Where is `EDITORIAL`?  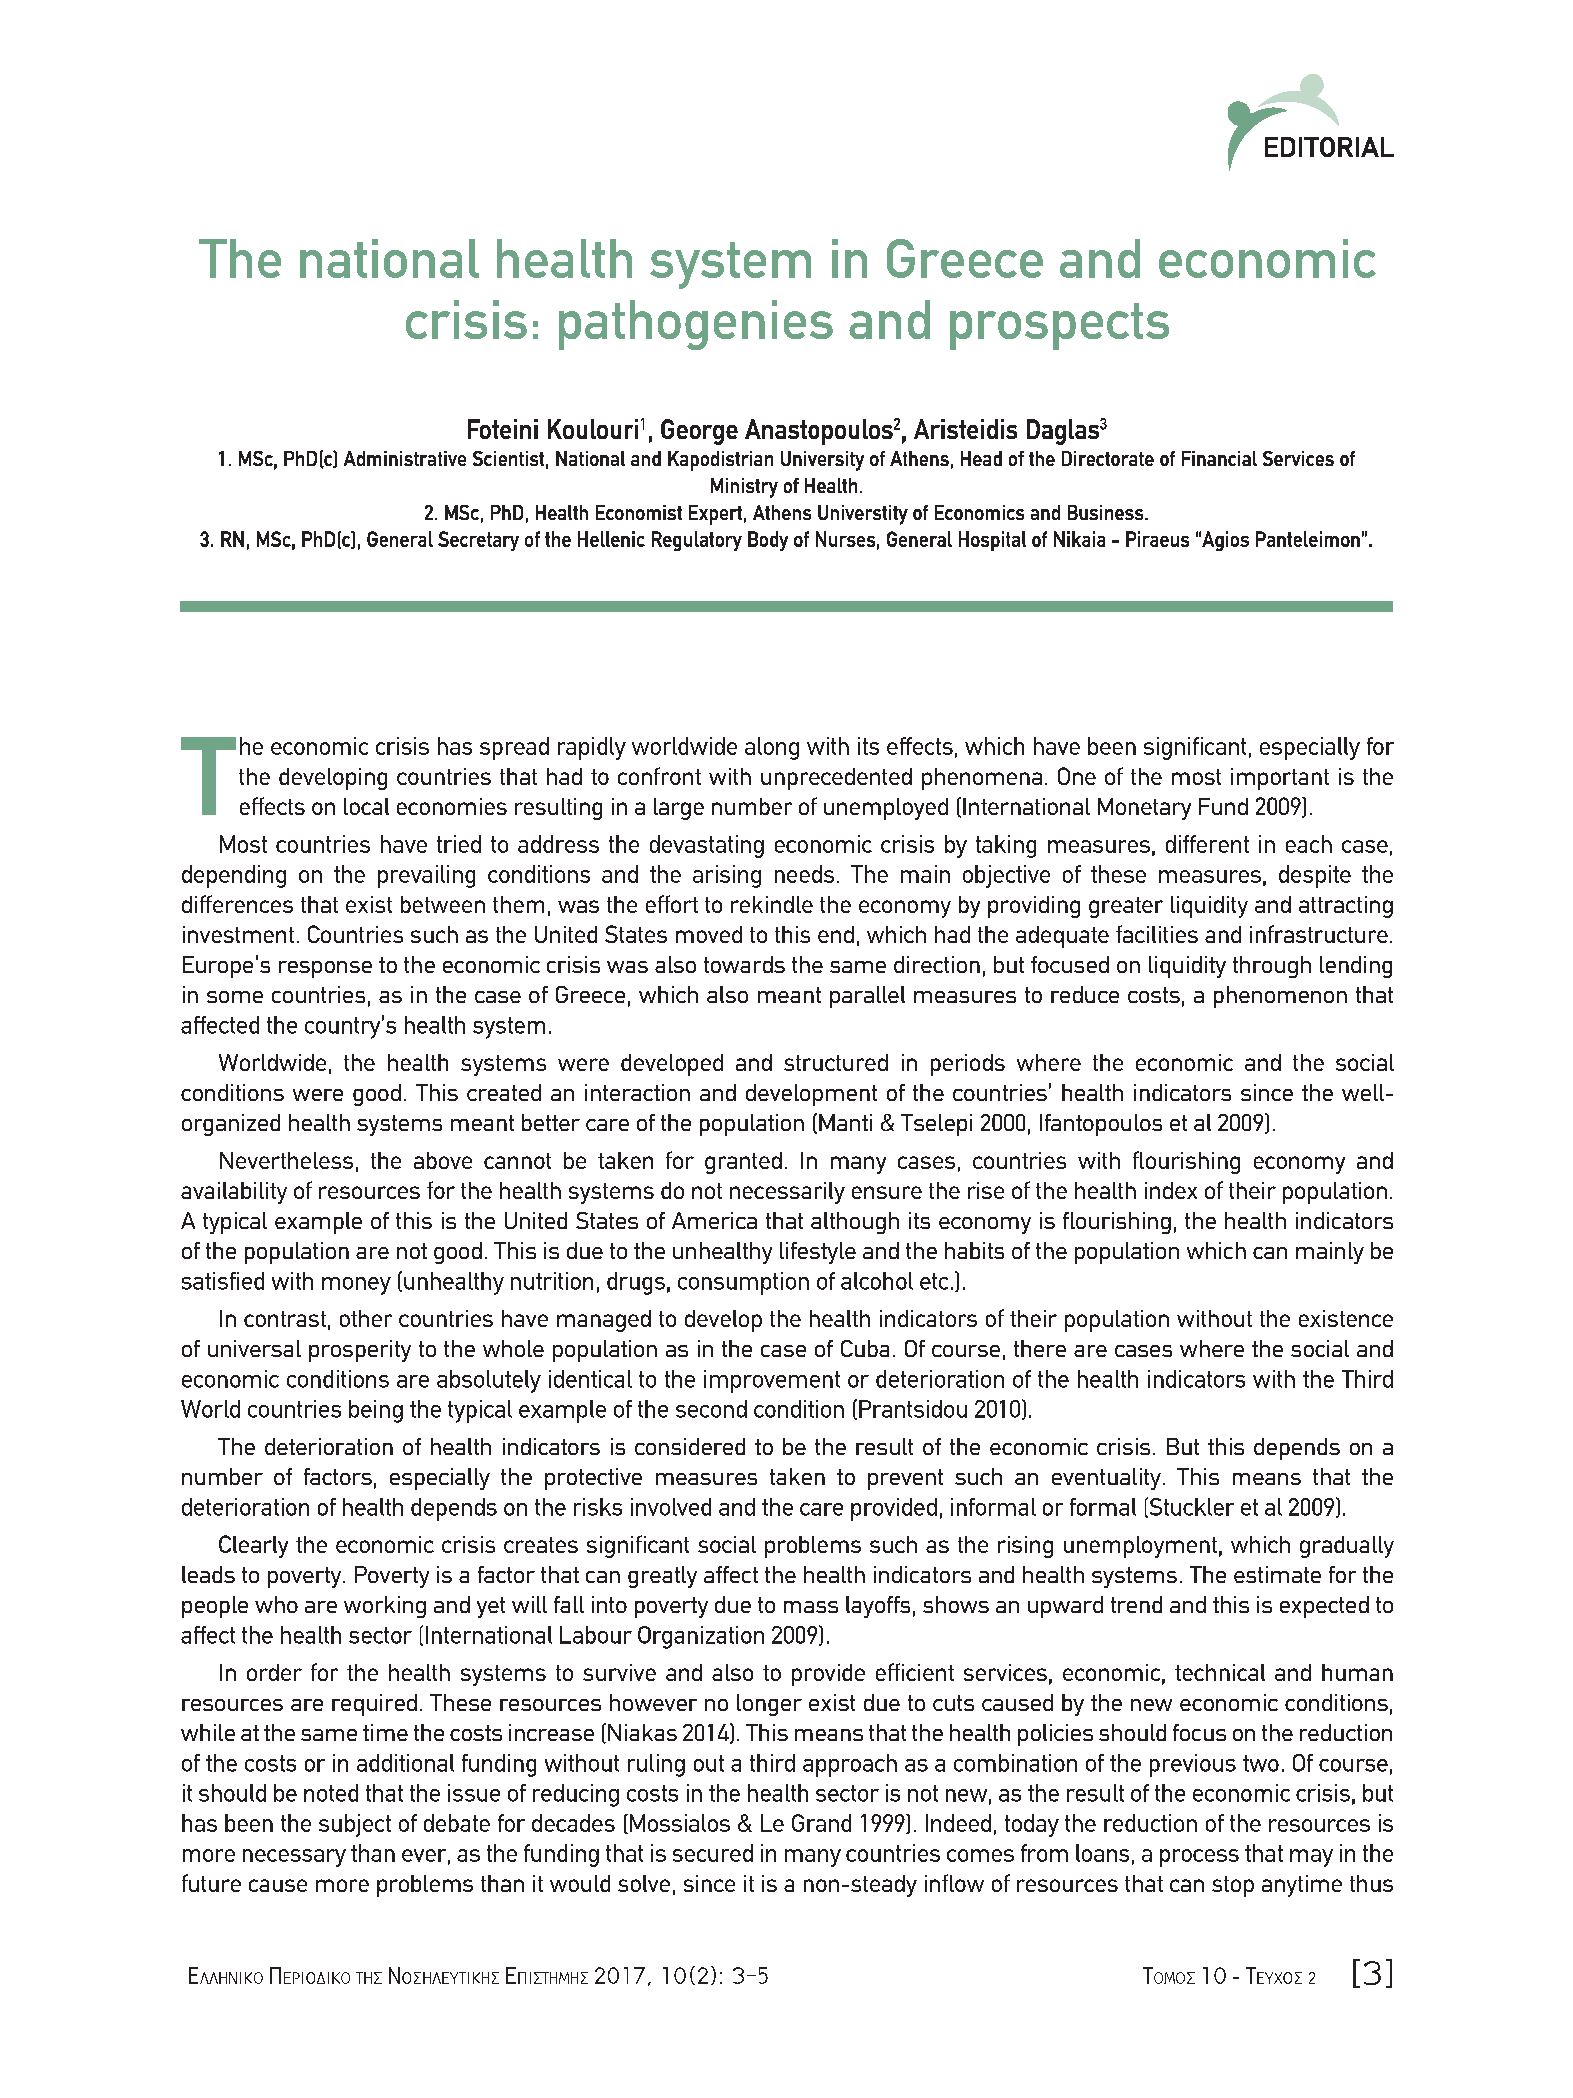
EDITORIAL is located at coordinates (1329, 147).
